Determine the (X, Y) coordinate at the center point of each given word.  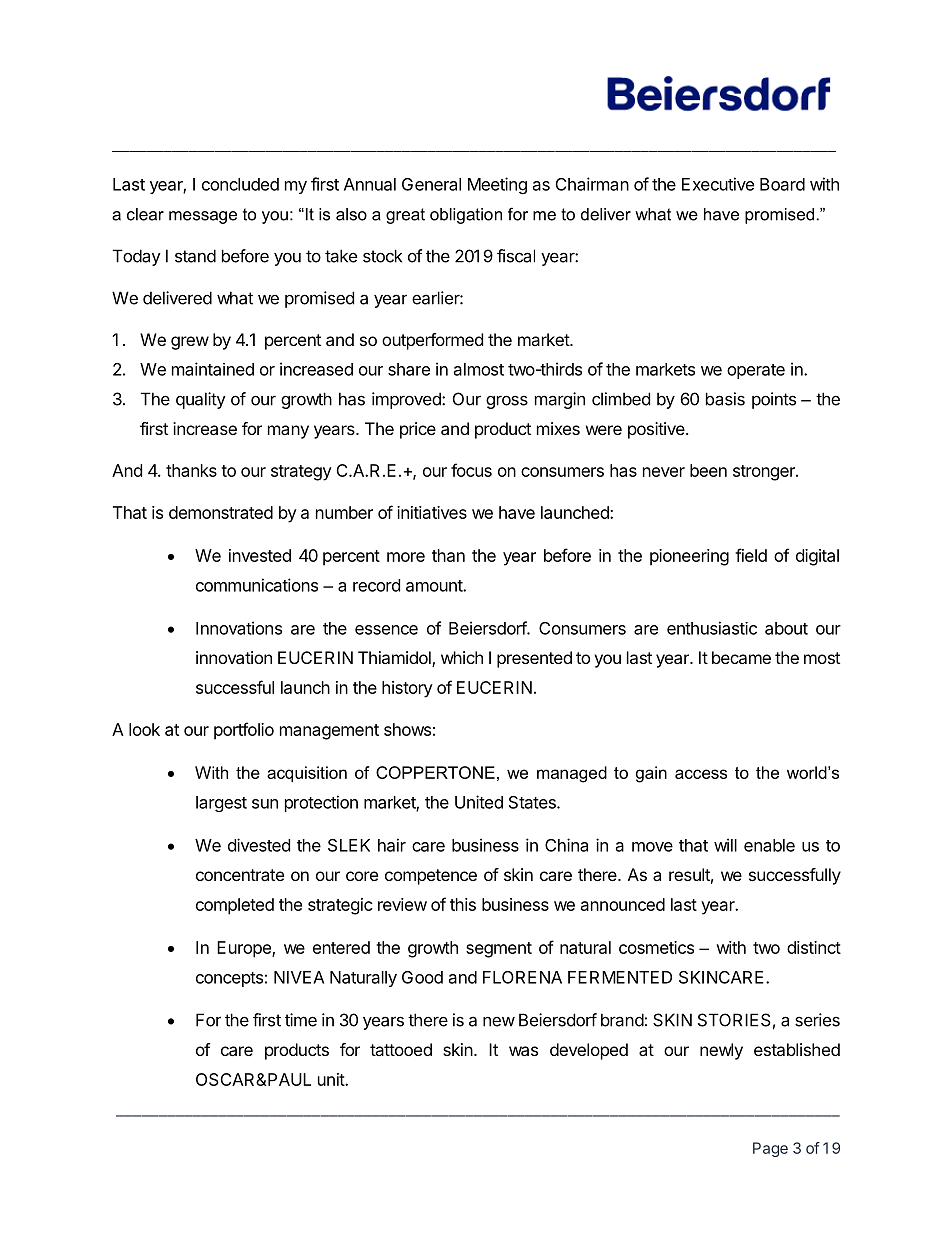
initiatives (432, 512)
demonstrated (221, 512)
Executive (718, 184)
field (751, 555)
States (533, 802)
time (301, 1020)
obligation (466, 216)
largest (221, 804)
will (725, 845)
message (203, 217)
